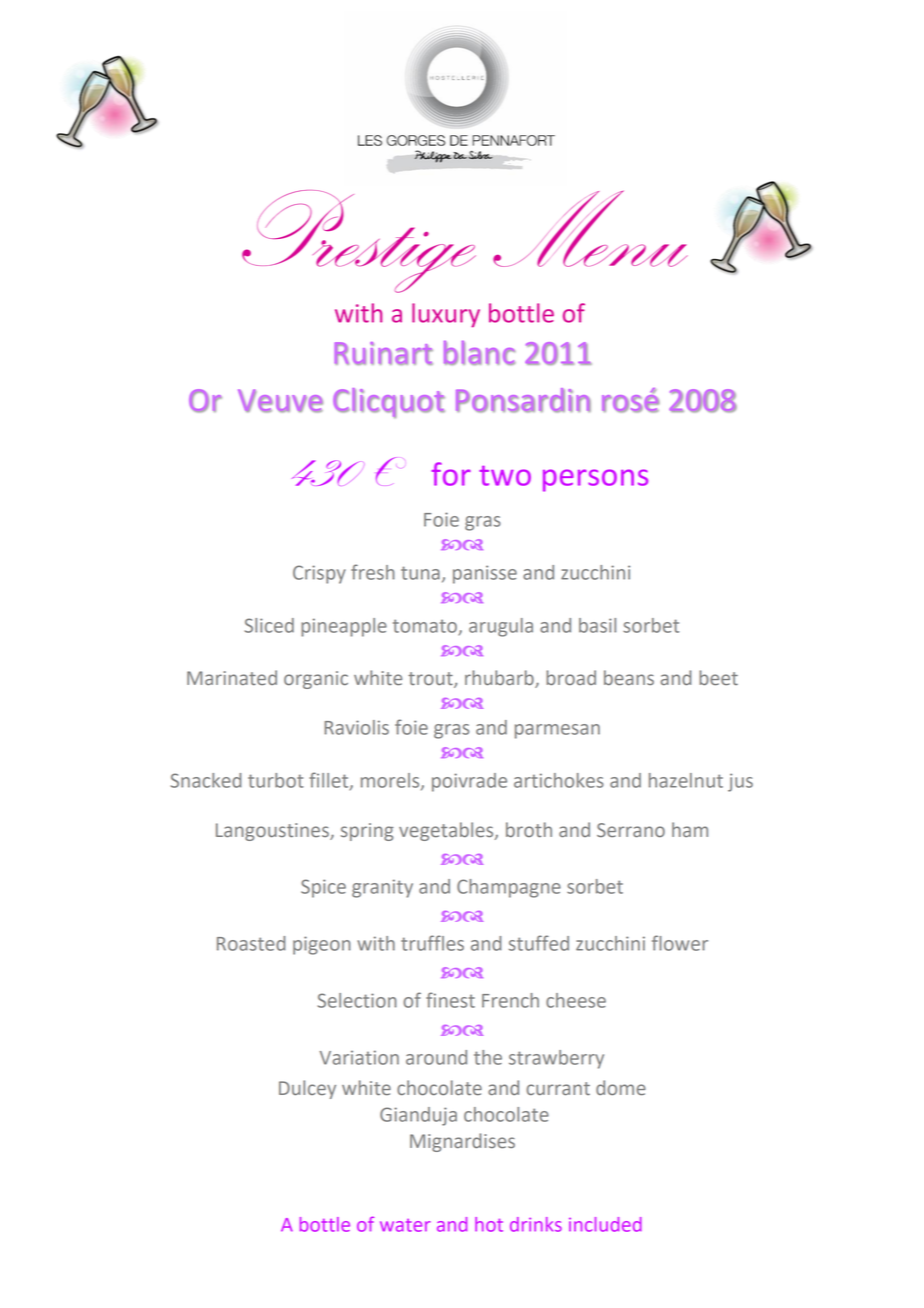 The height and width of the screenshot is (1308, 924). What do you see at coordinates (718, 677) in the screenshot?
I see `beet` at bounding box center [718, 677].
